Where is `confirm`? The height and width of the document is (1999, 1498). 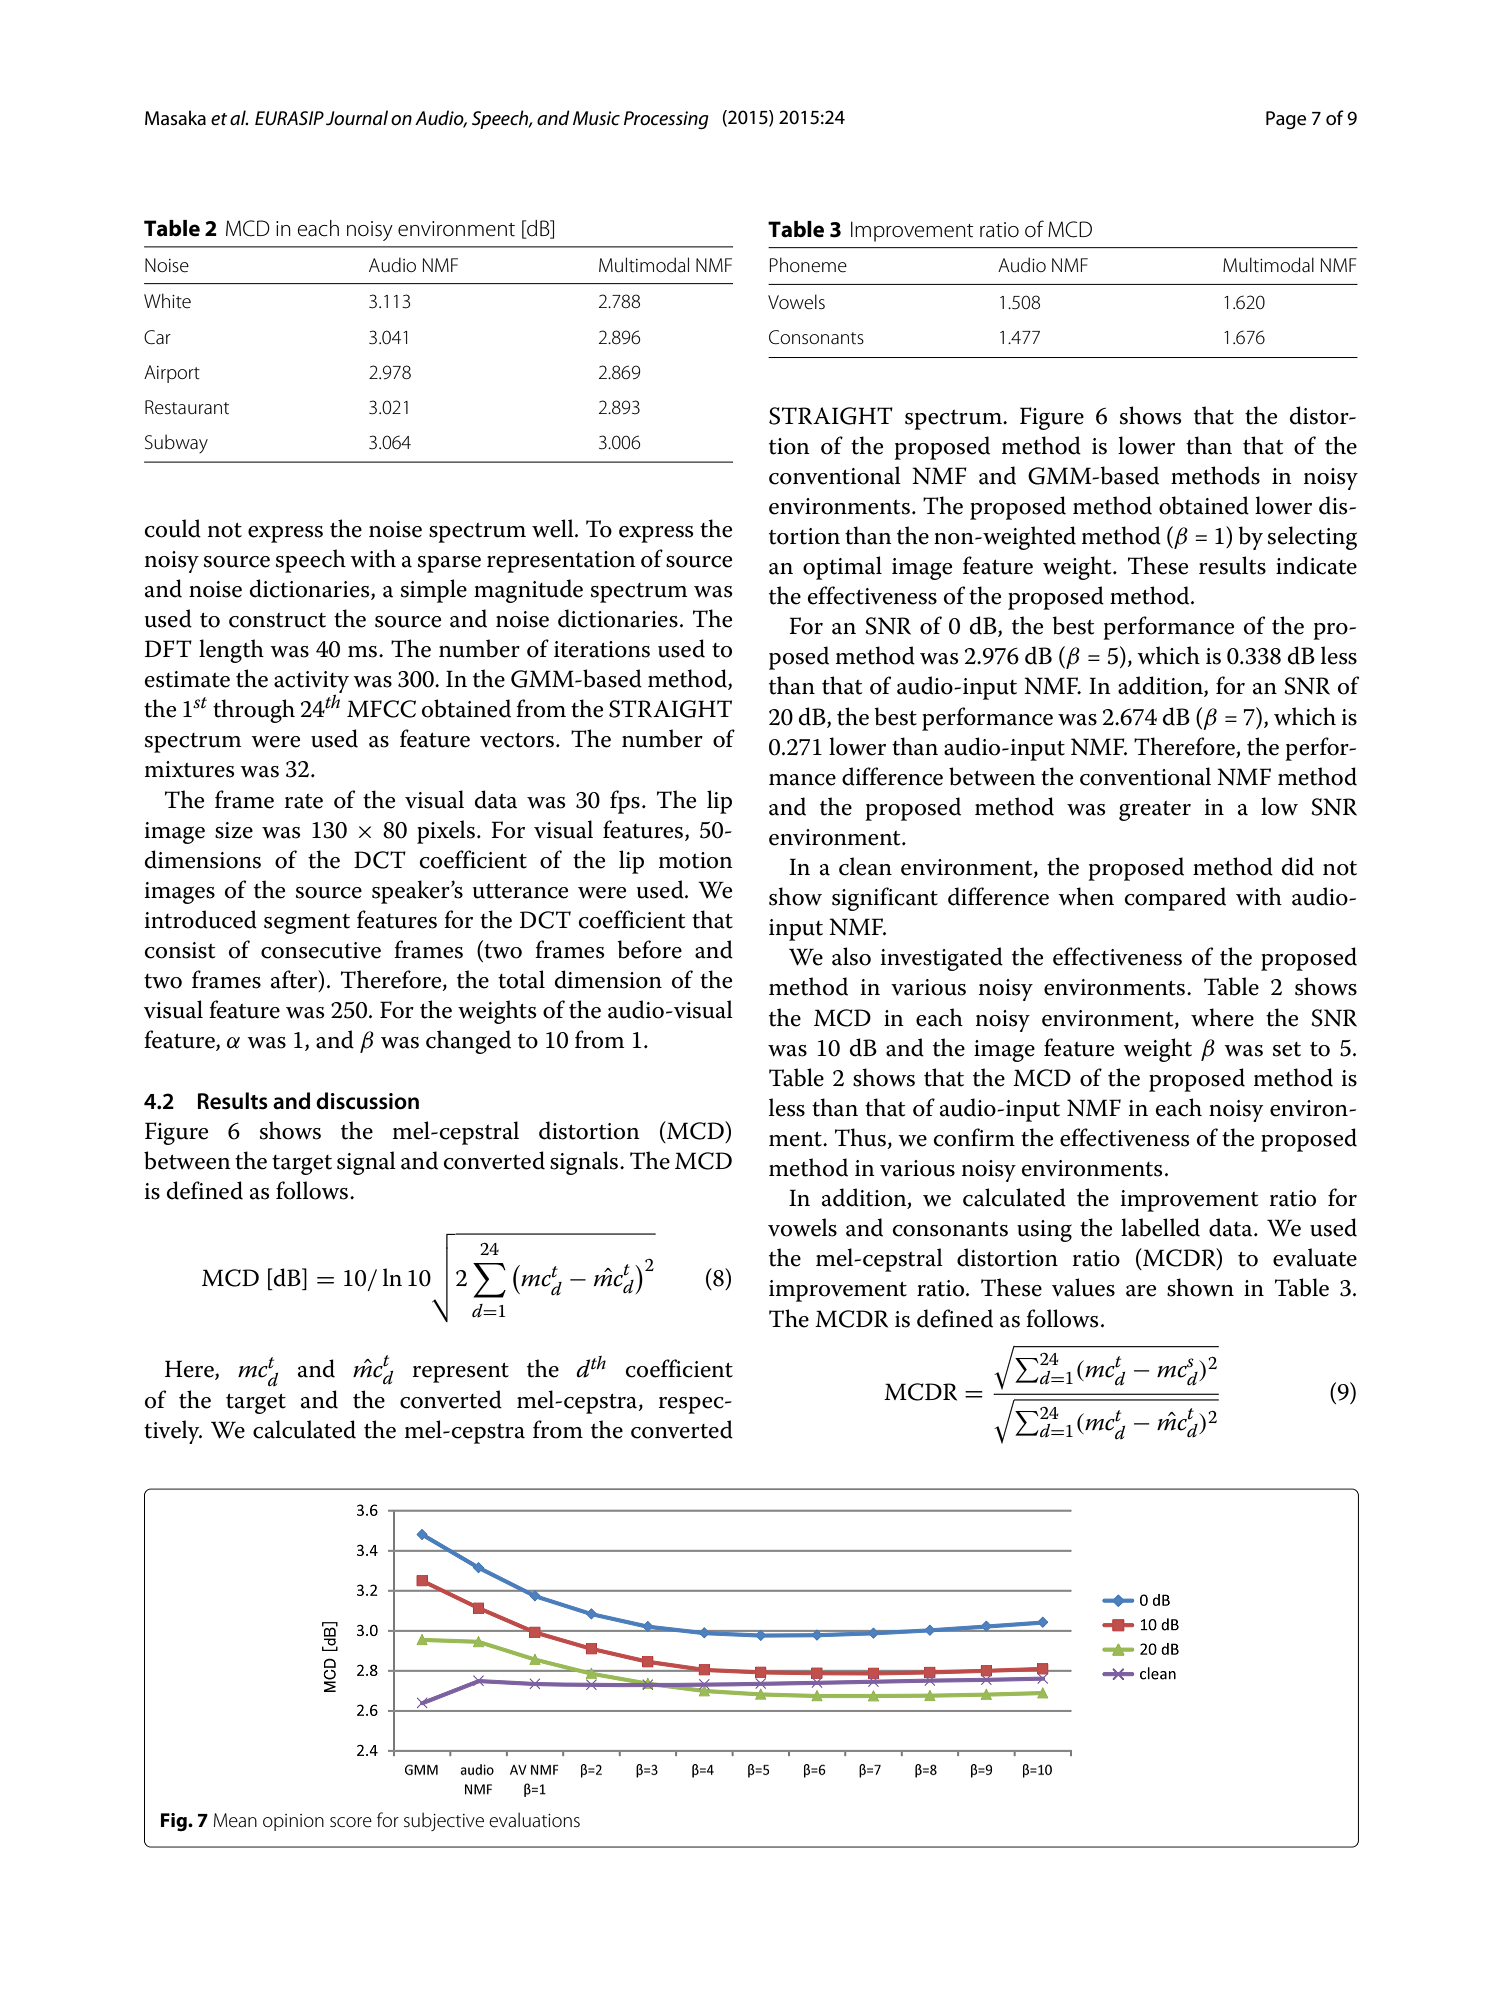 confirm is located at coordinates (974, 1137).
